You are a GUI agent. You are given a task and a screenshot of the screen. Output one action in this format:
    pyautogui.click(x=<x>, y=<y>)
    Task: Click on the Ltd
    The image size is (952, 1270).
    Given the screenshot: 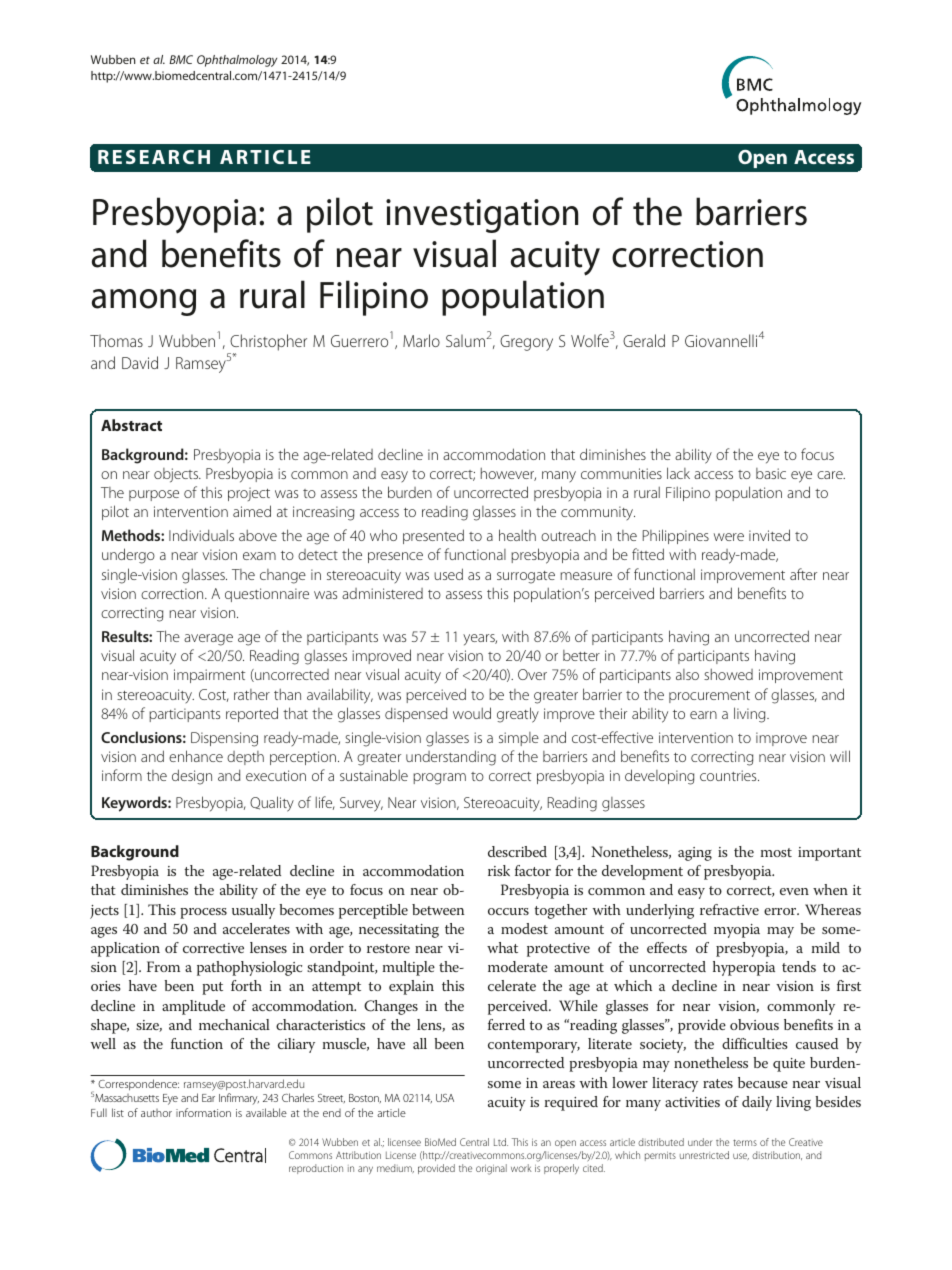 What is the action you would take?
    pyautogui.click(x=501, y=1142)
